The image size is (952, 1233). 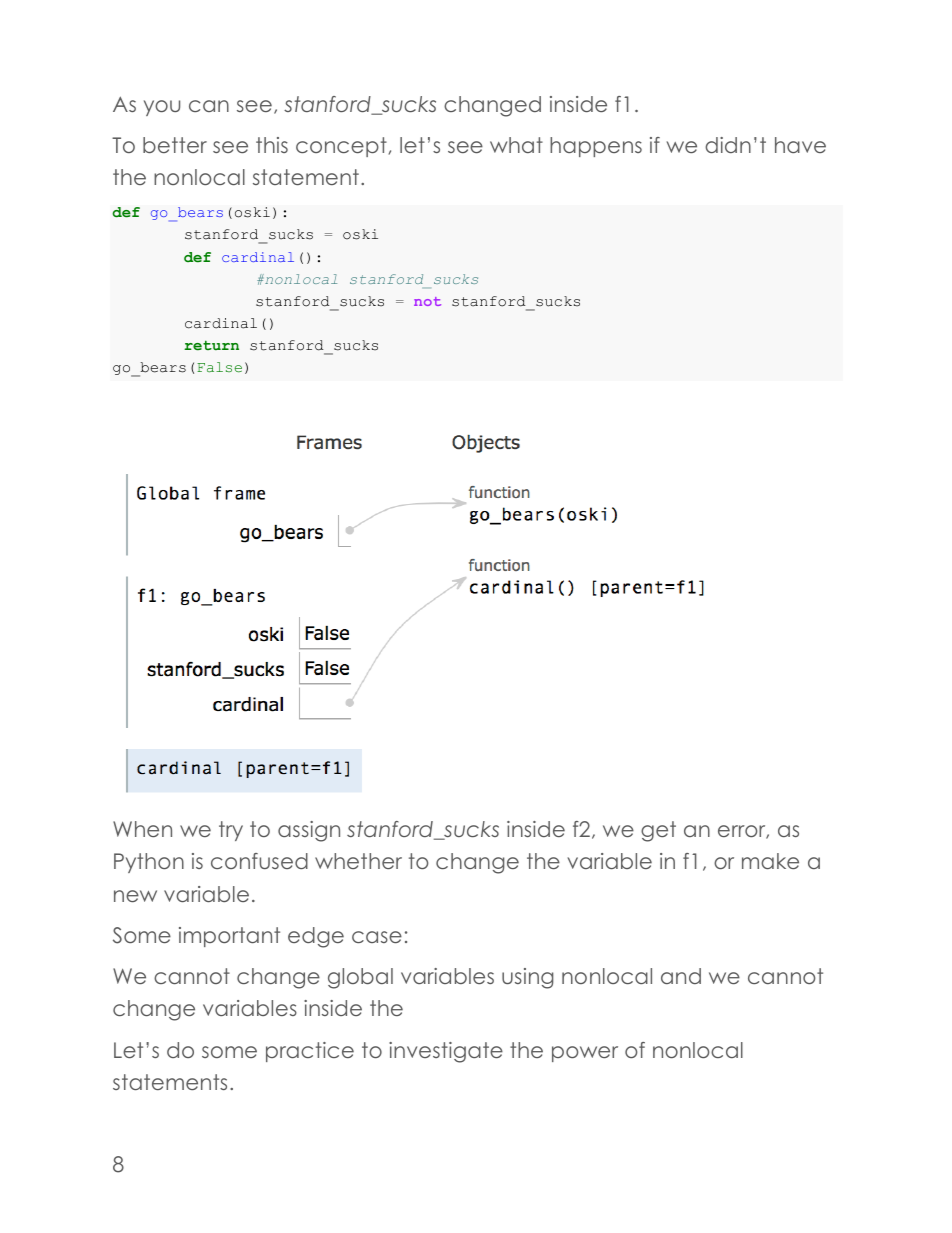 I want to click on practice, so click(x=310, y=1052).
